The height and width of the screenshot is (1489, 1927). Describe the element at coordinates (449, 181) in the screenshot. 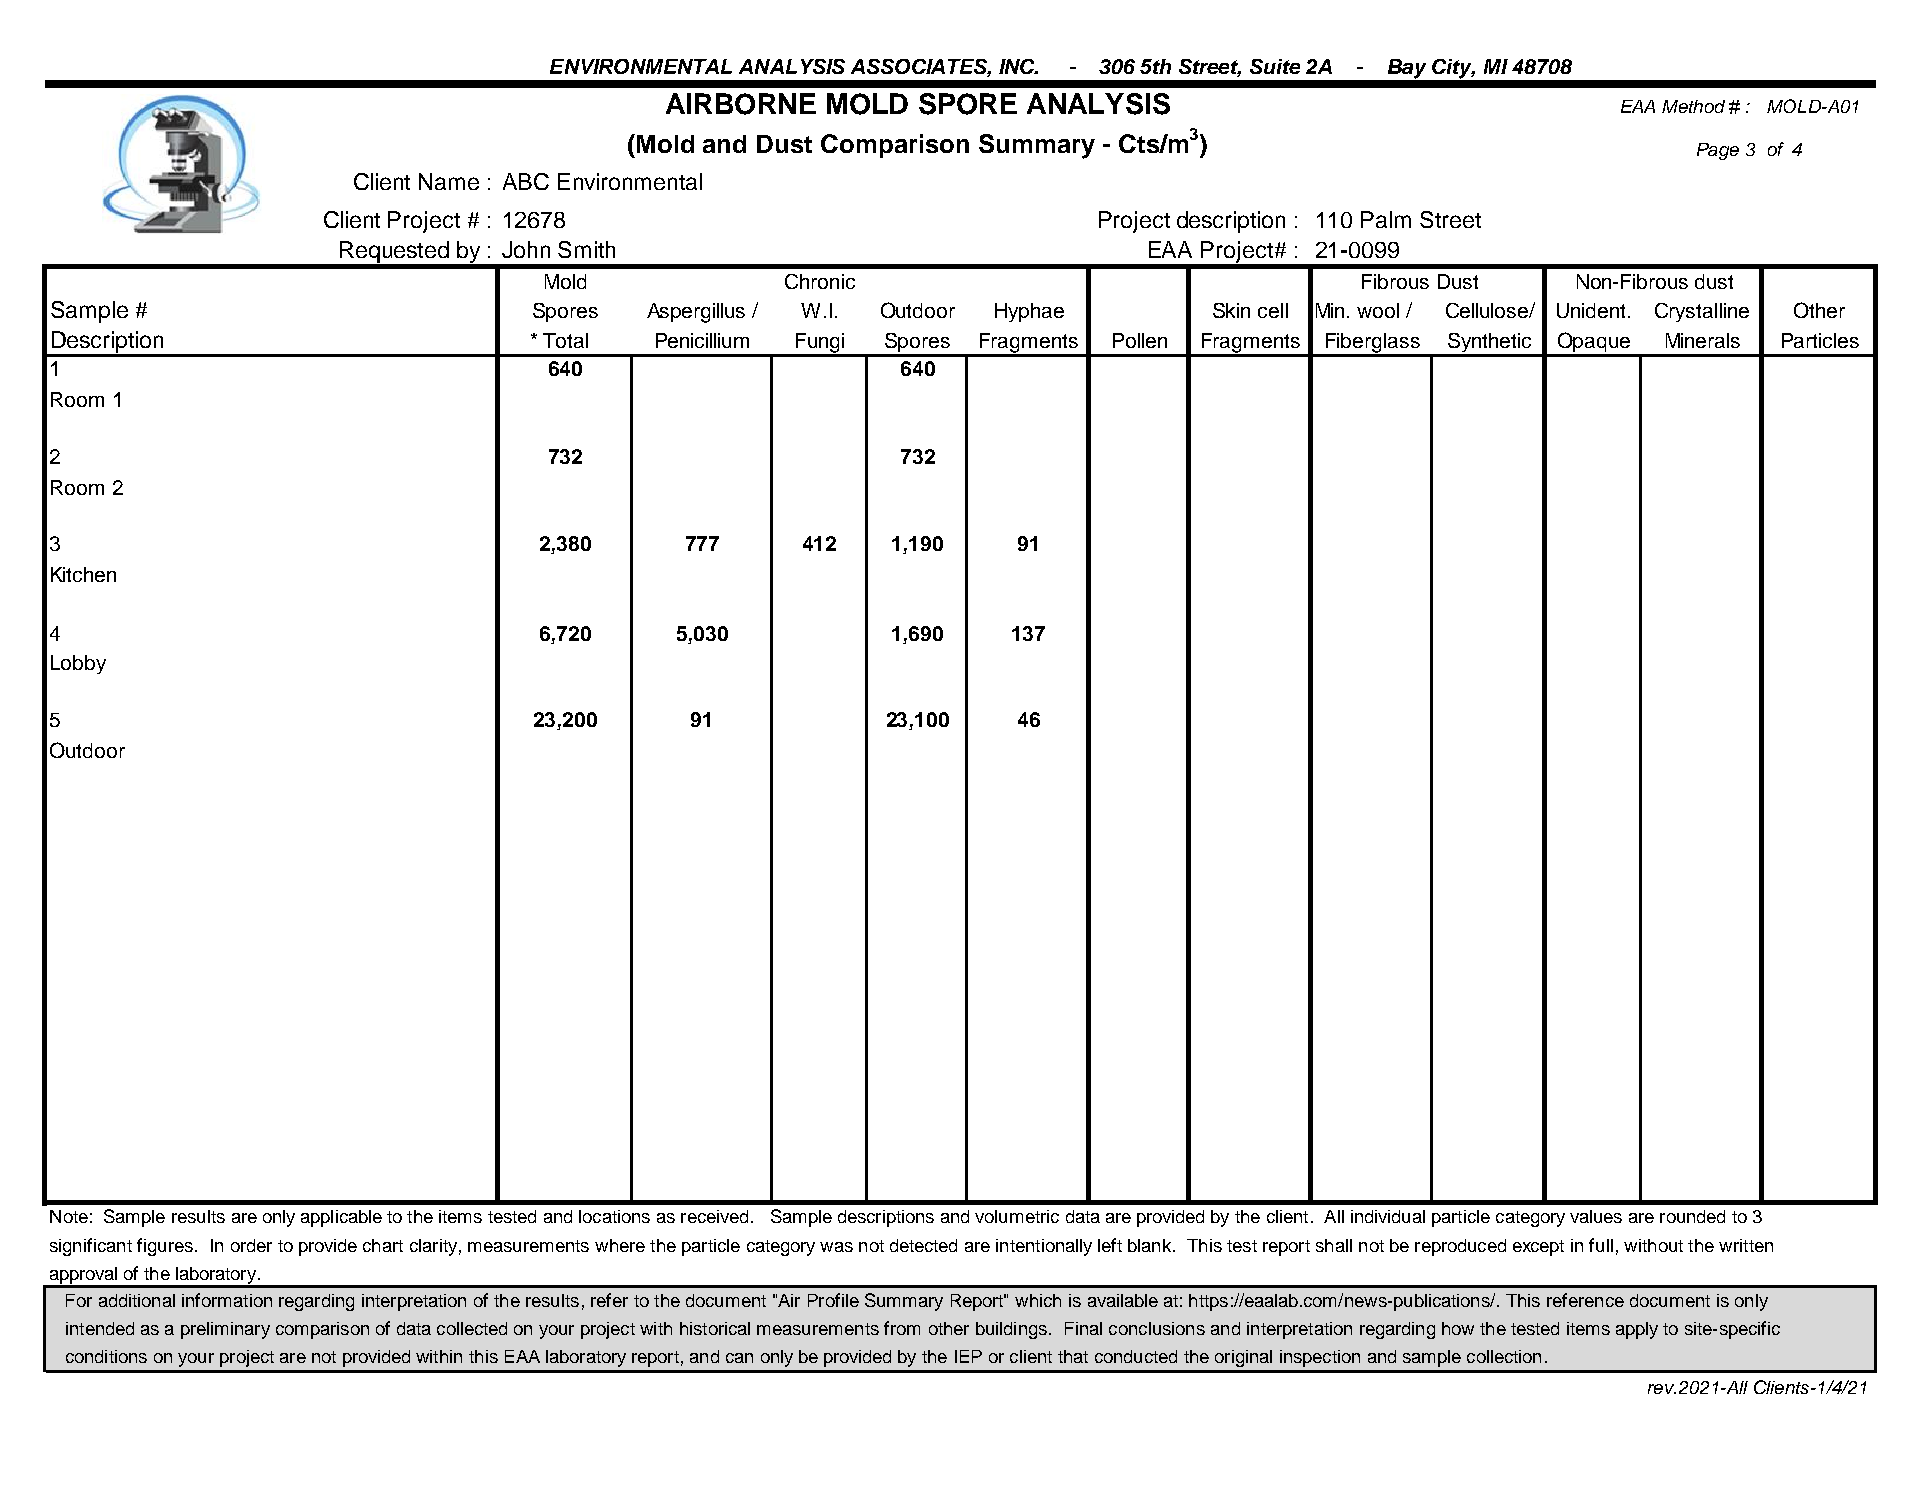

I see `Name` at that location.
